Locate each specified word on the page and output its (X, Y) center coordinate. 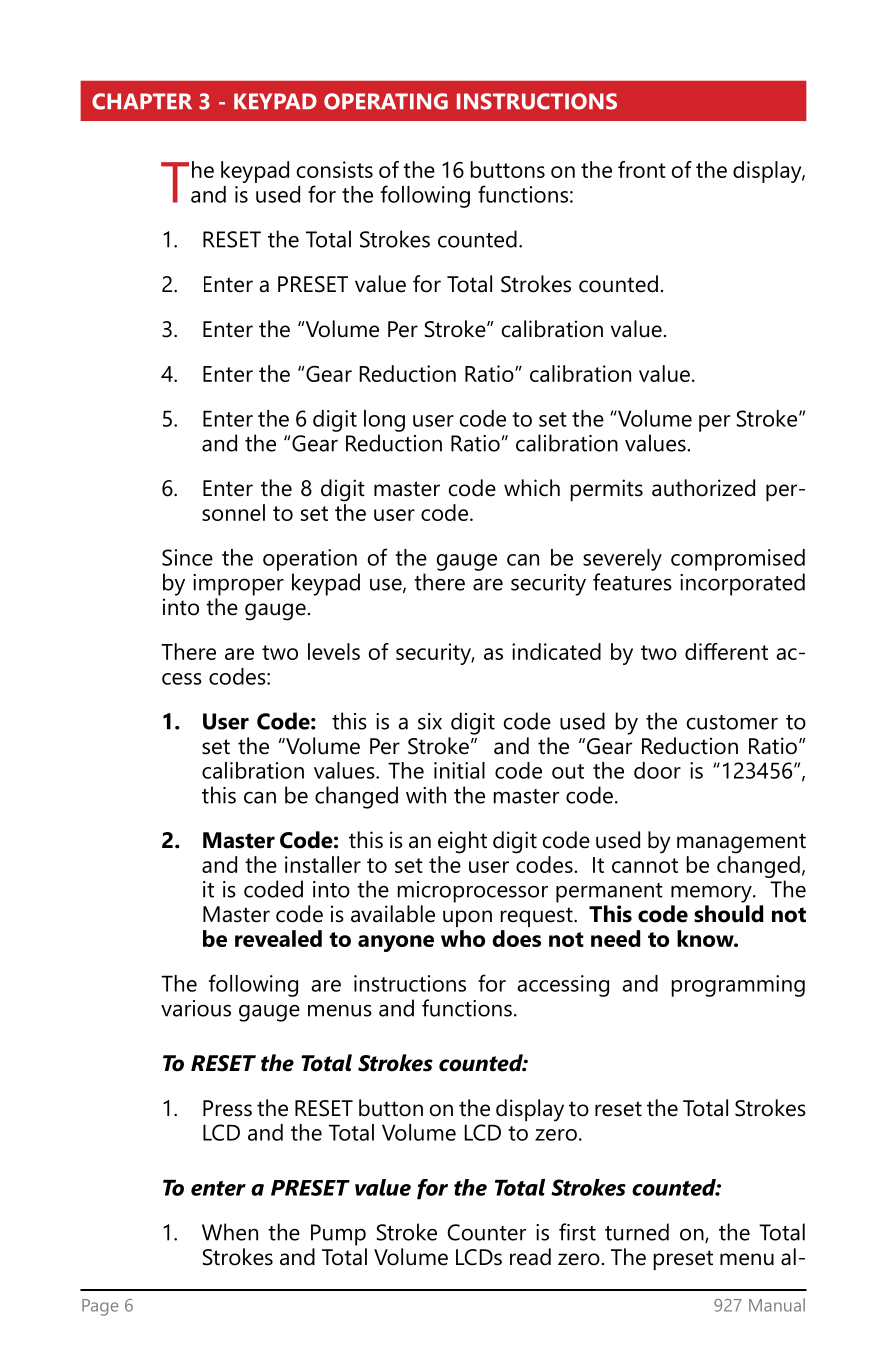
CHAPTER (142, 101)
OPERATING (386, 101)
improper (238, 585)
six (430, 721)
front (642, 169)
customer (732, 722)
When (230, 1232)
